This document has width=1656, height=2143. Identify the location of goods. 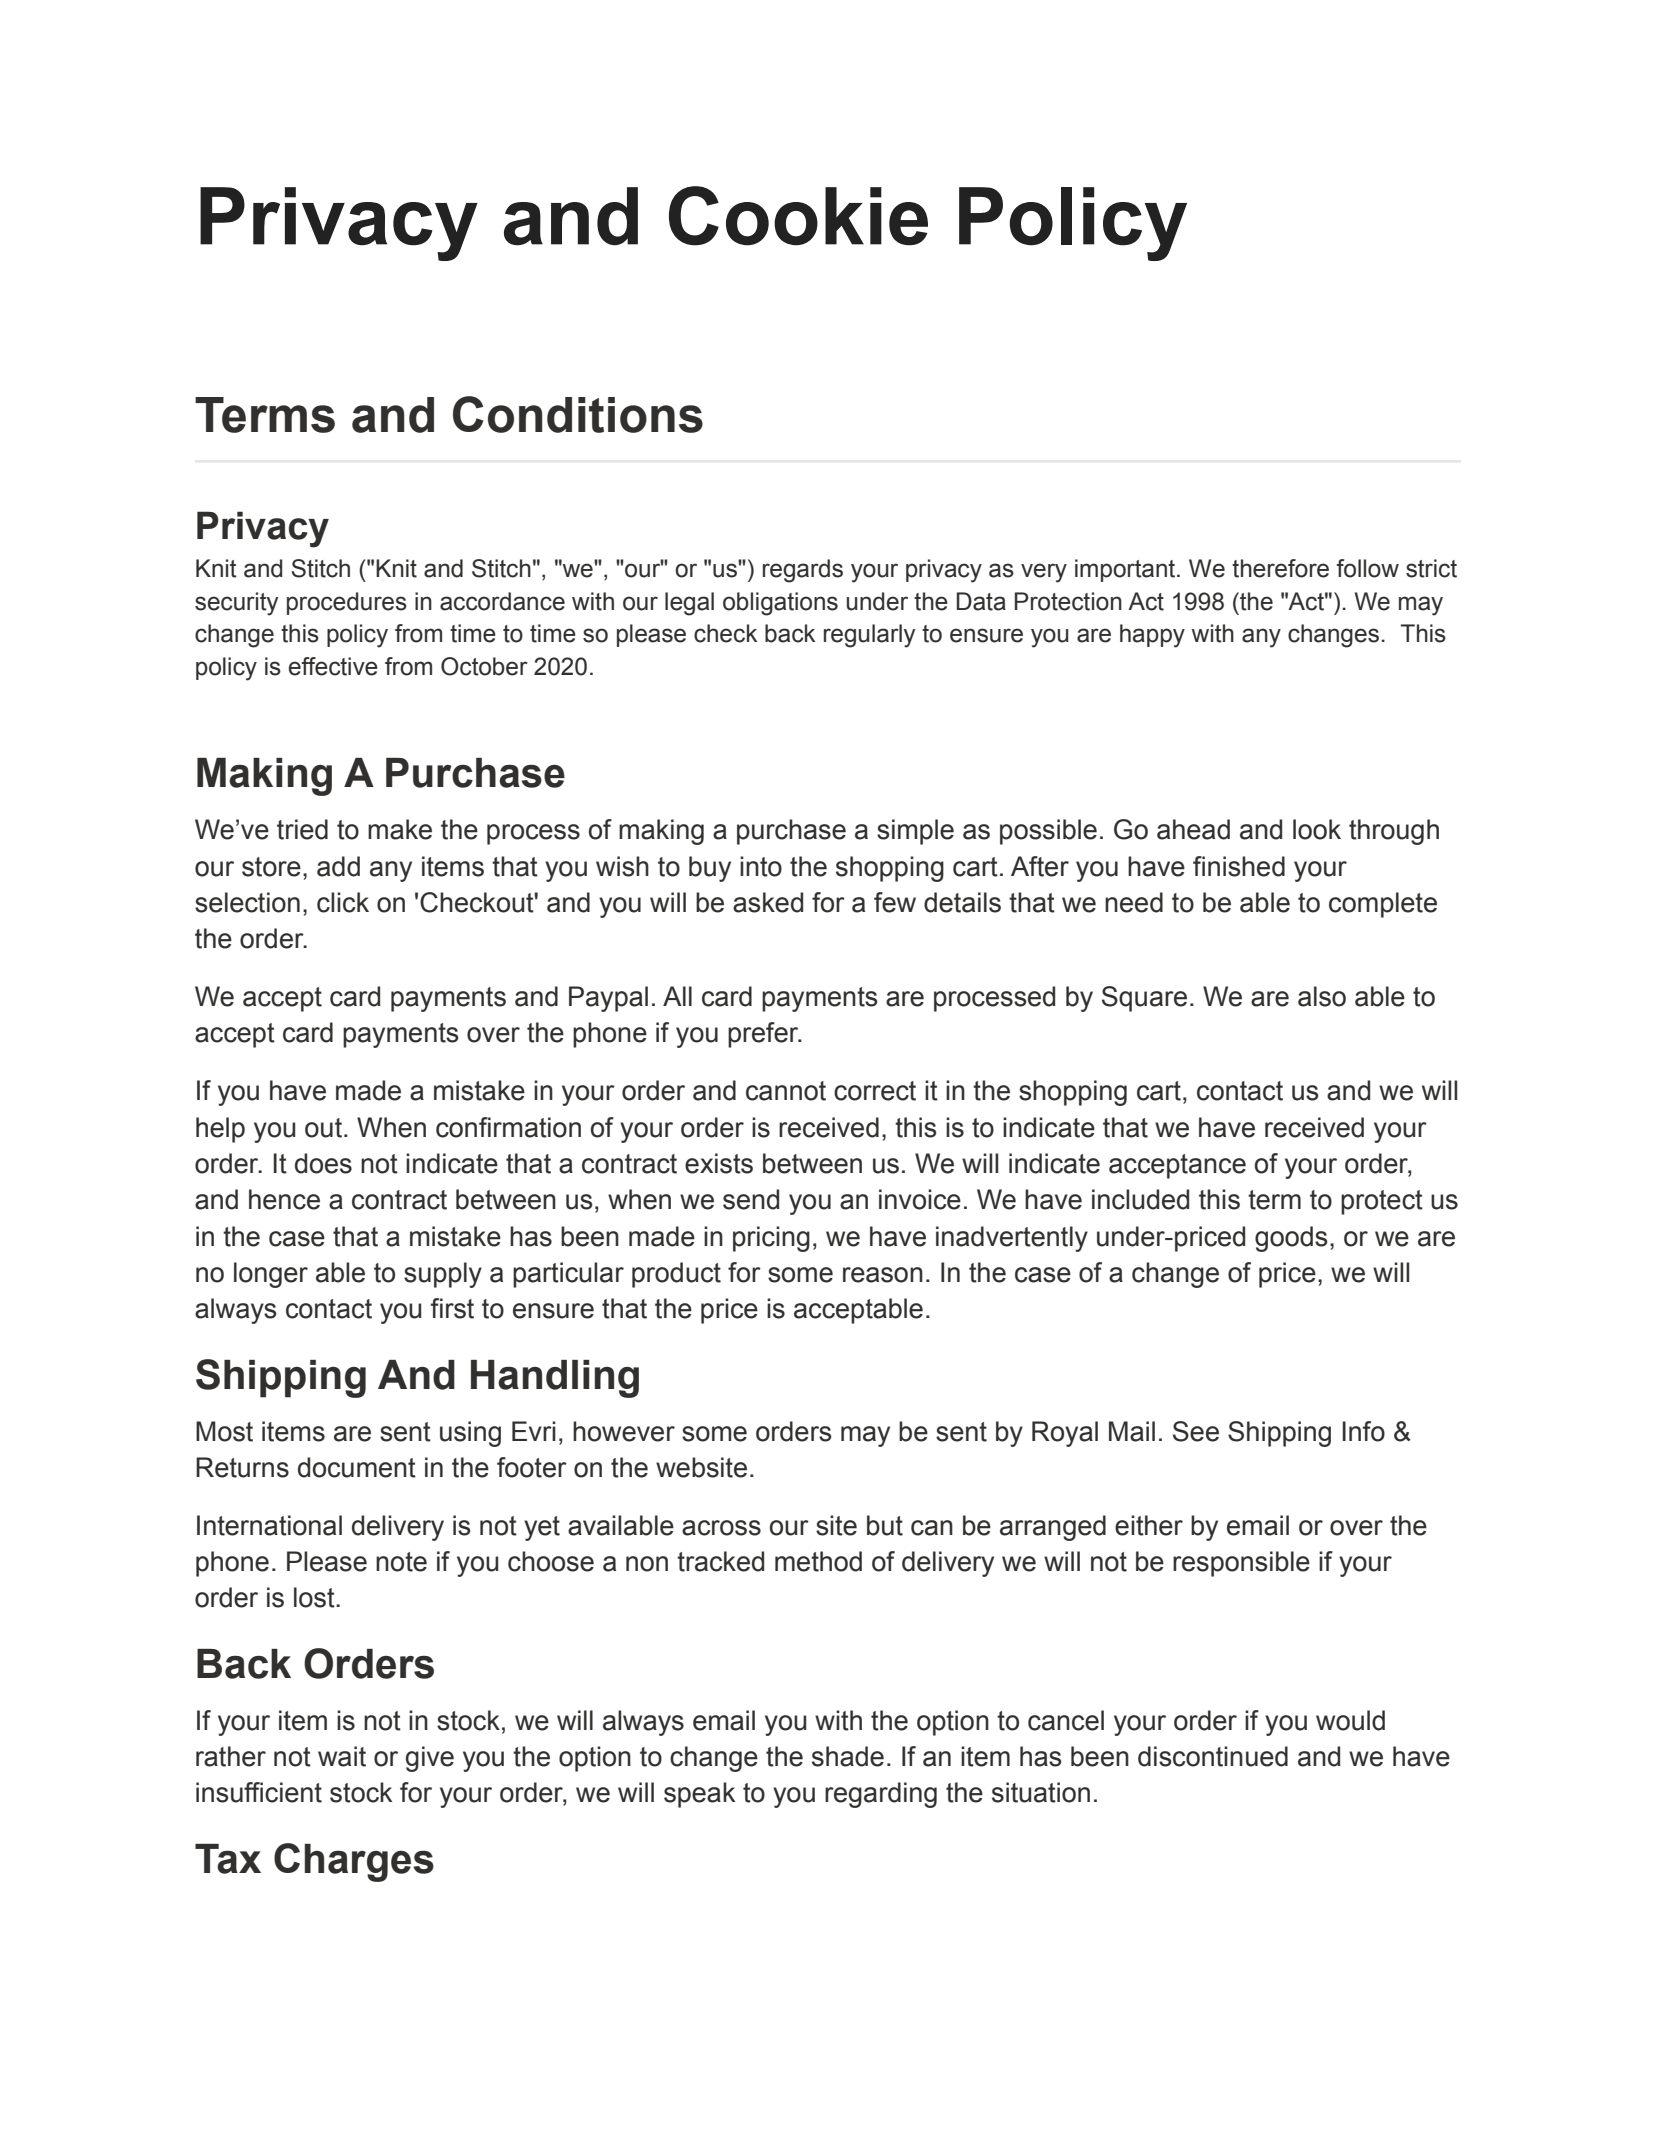
(1291, 1239).
